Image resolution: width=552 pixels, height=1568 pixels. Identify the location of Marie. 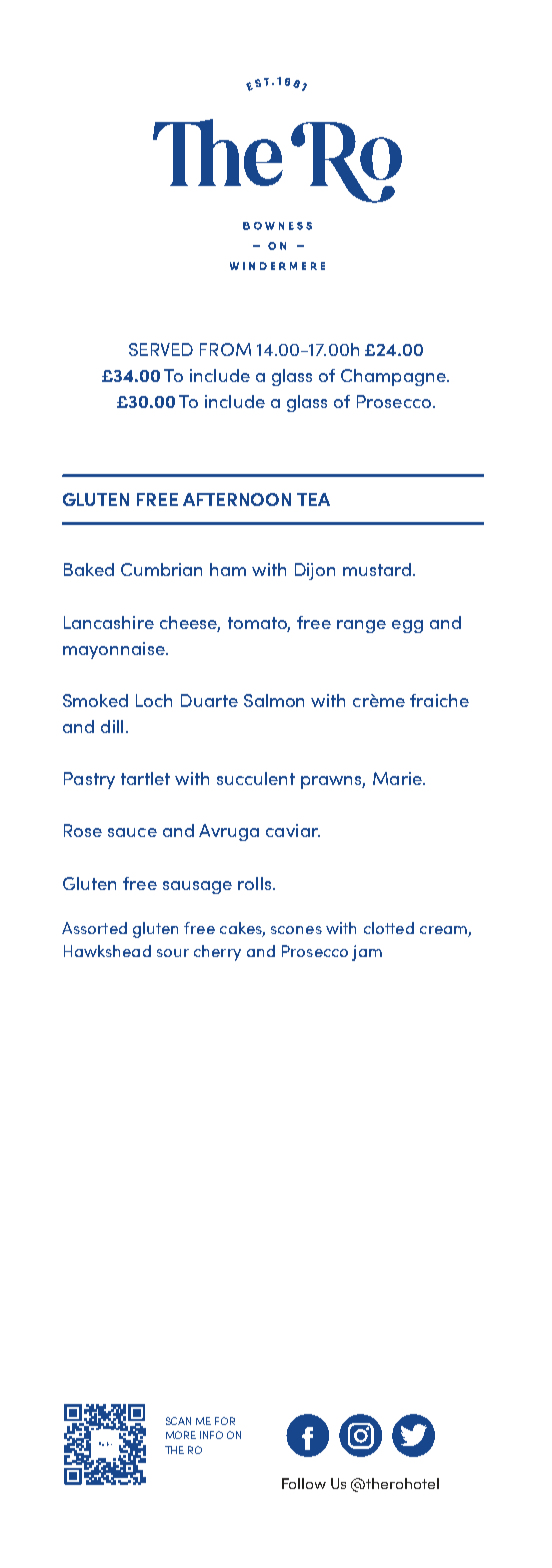
(399, 778).
